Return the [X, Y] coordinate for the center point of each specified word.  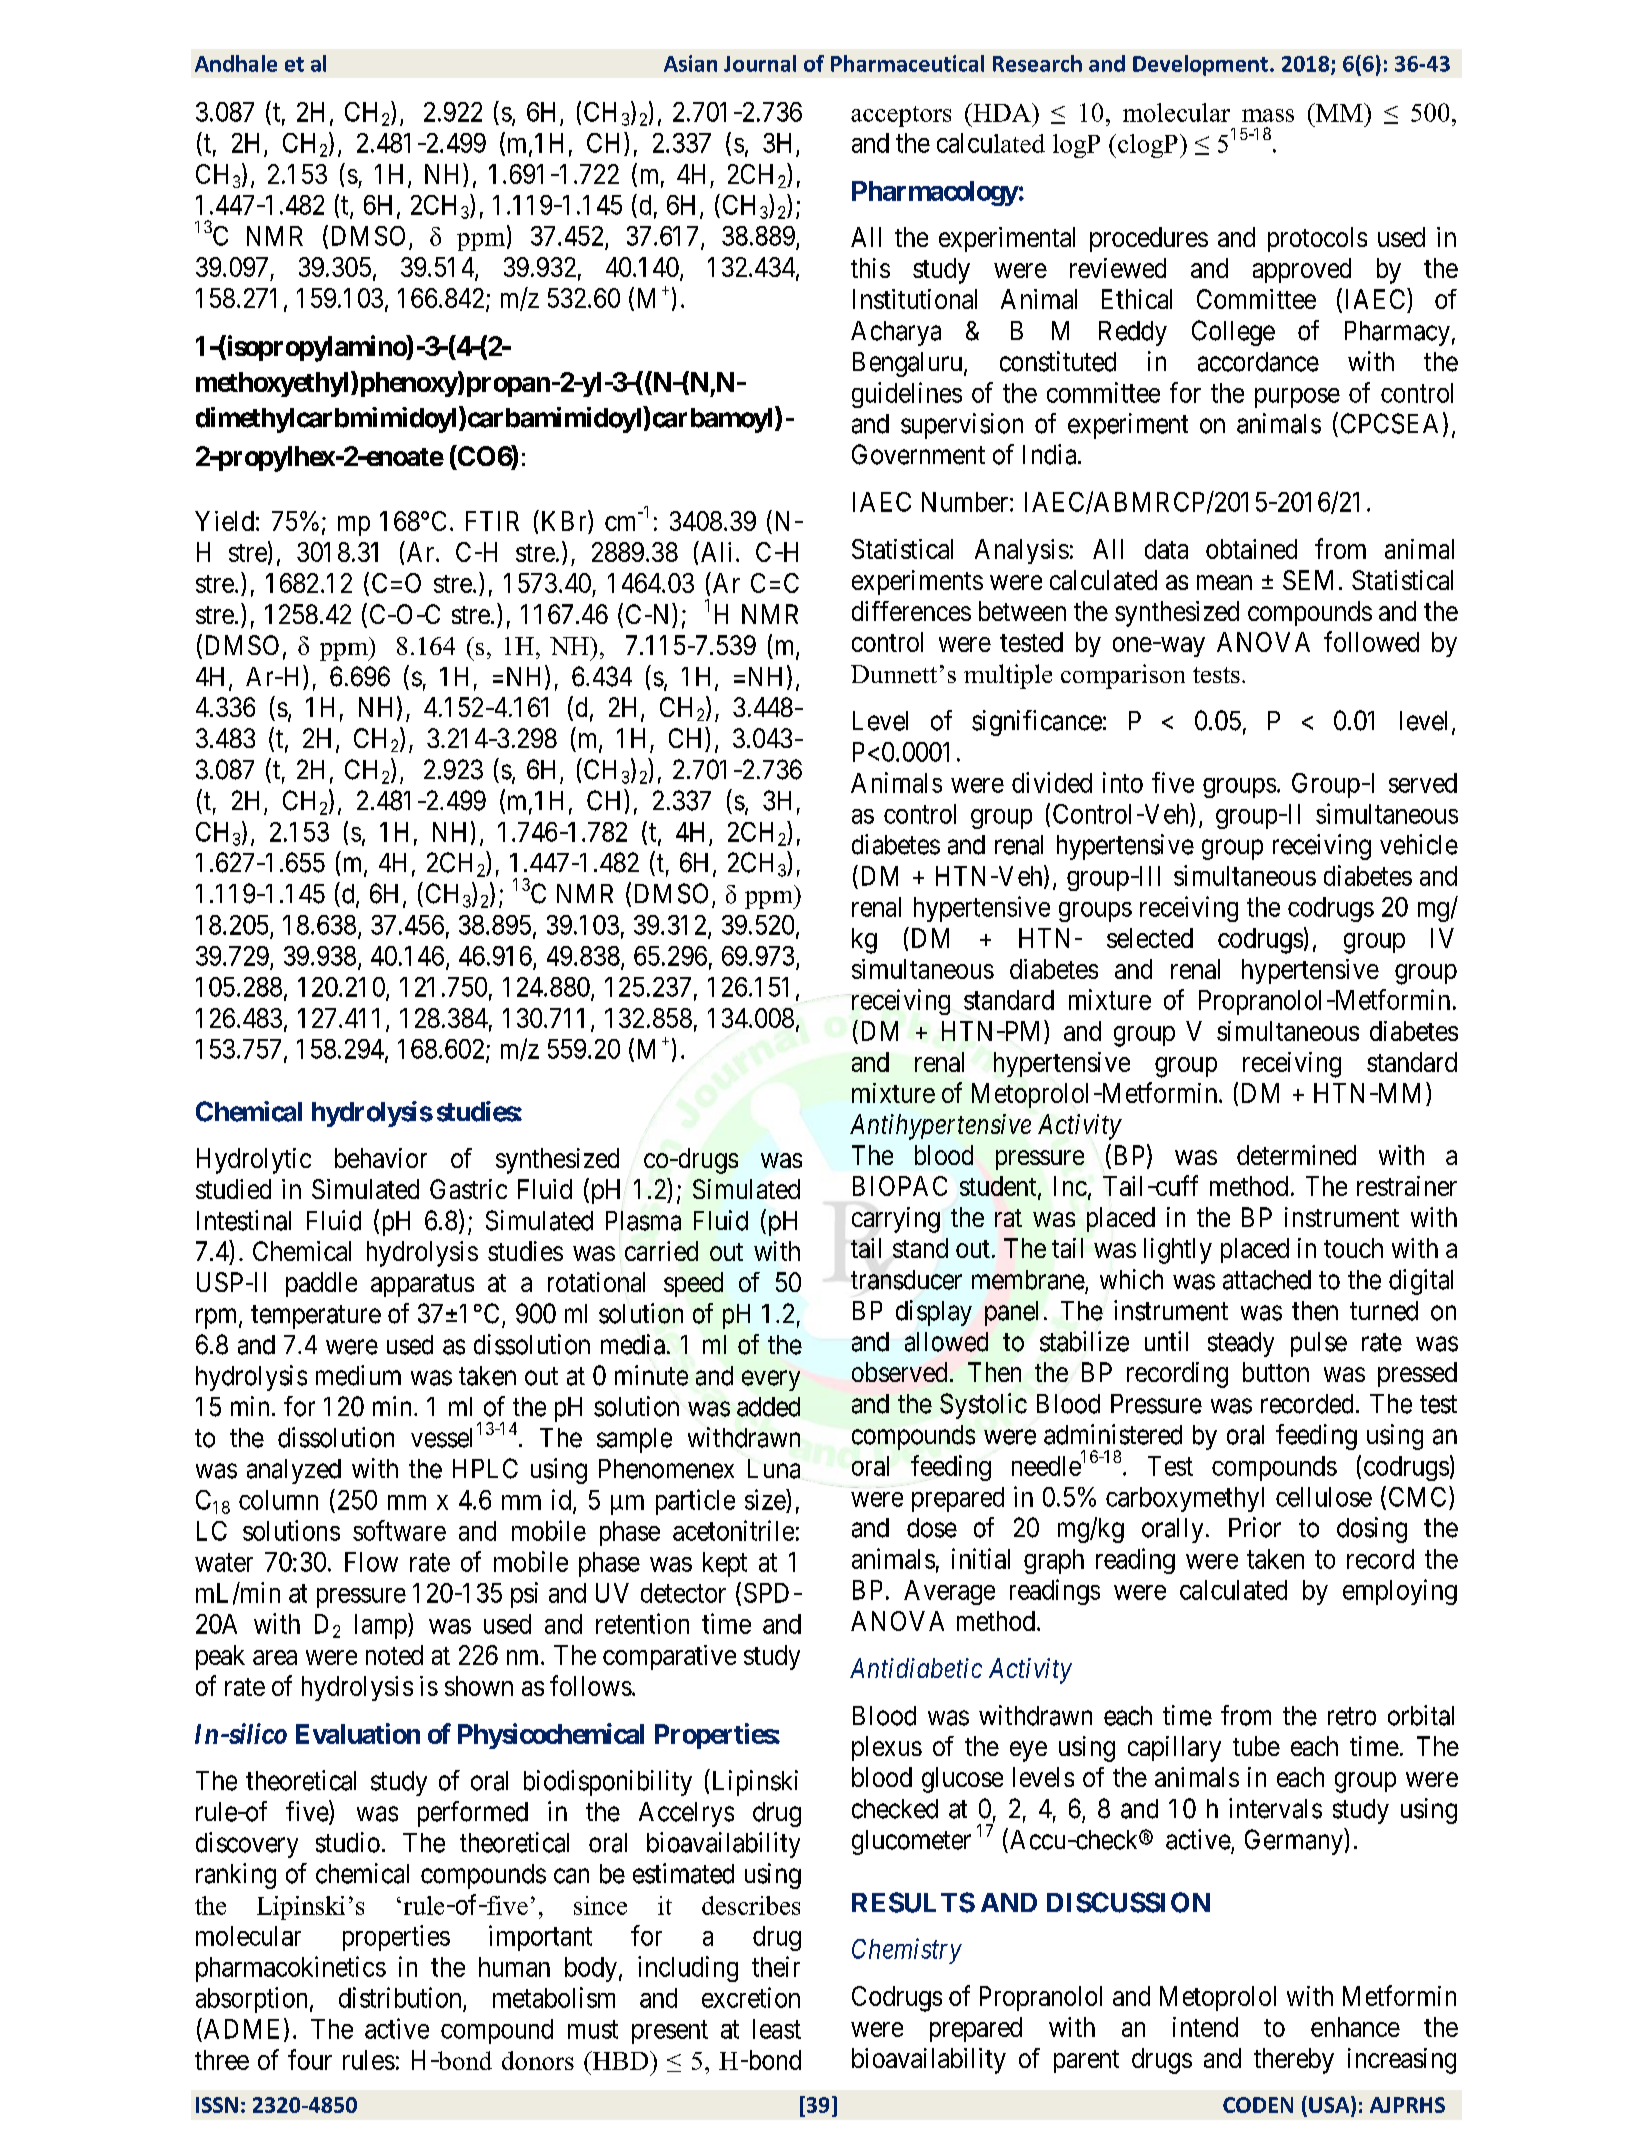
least [777, 2029]
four [310, 2059]
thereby [1294, 2061]
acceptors [901, 116]
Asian [690, 63]
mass [1268, 115]
